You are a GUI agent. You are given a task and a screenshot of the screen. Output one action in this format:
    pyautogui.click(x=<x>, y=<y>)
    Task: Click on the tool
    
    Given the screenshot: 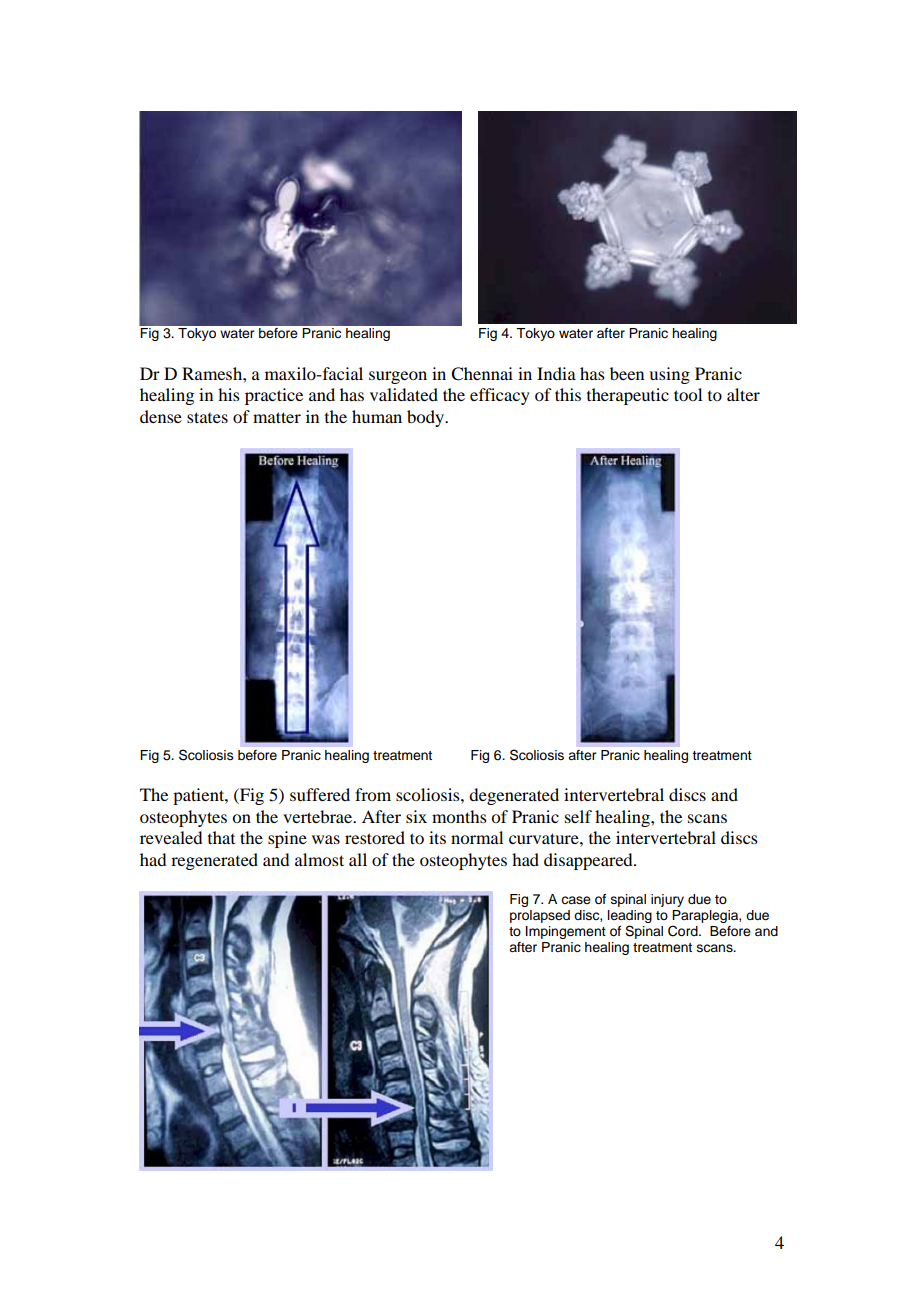 What is the action you would take?
    pyautogui.click(x=688, y=394)
